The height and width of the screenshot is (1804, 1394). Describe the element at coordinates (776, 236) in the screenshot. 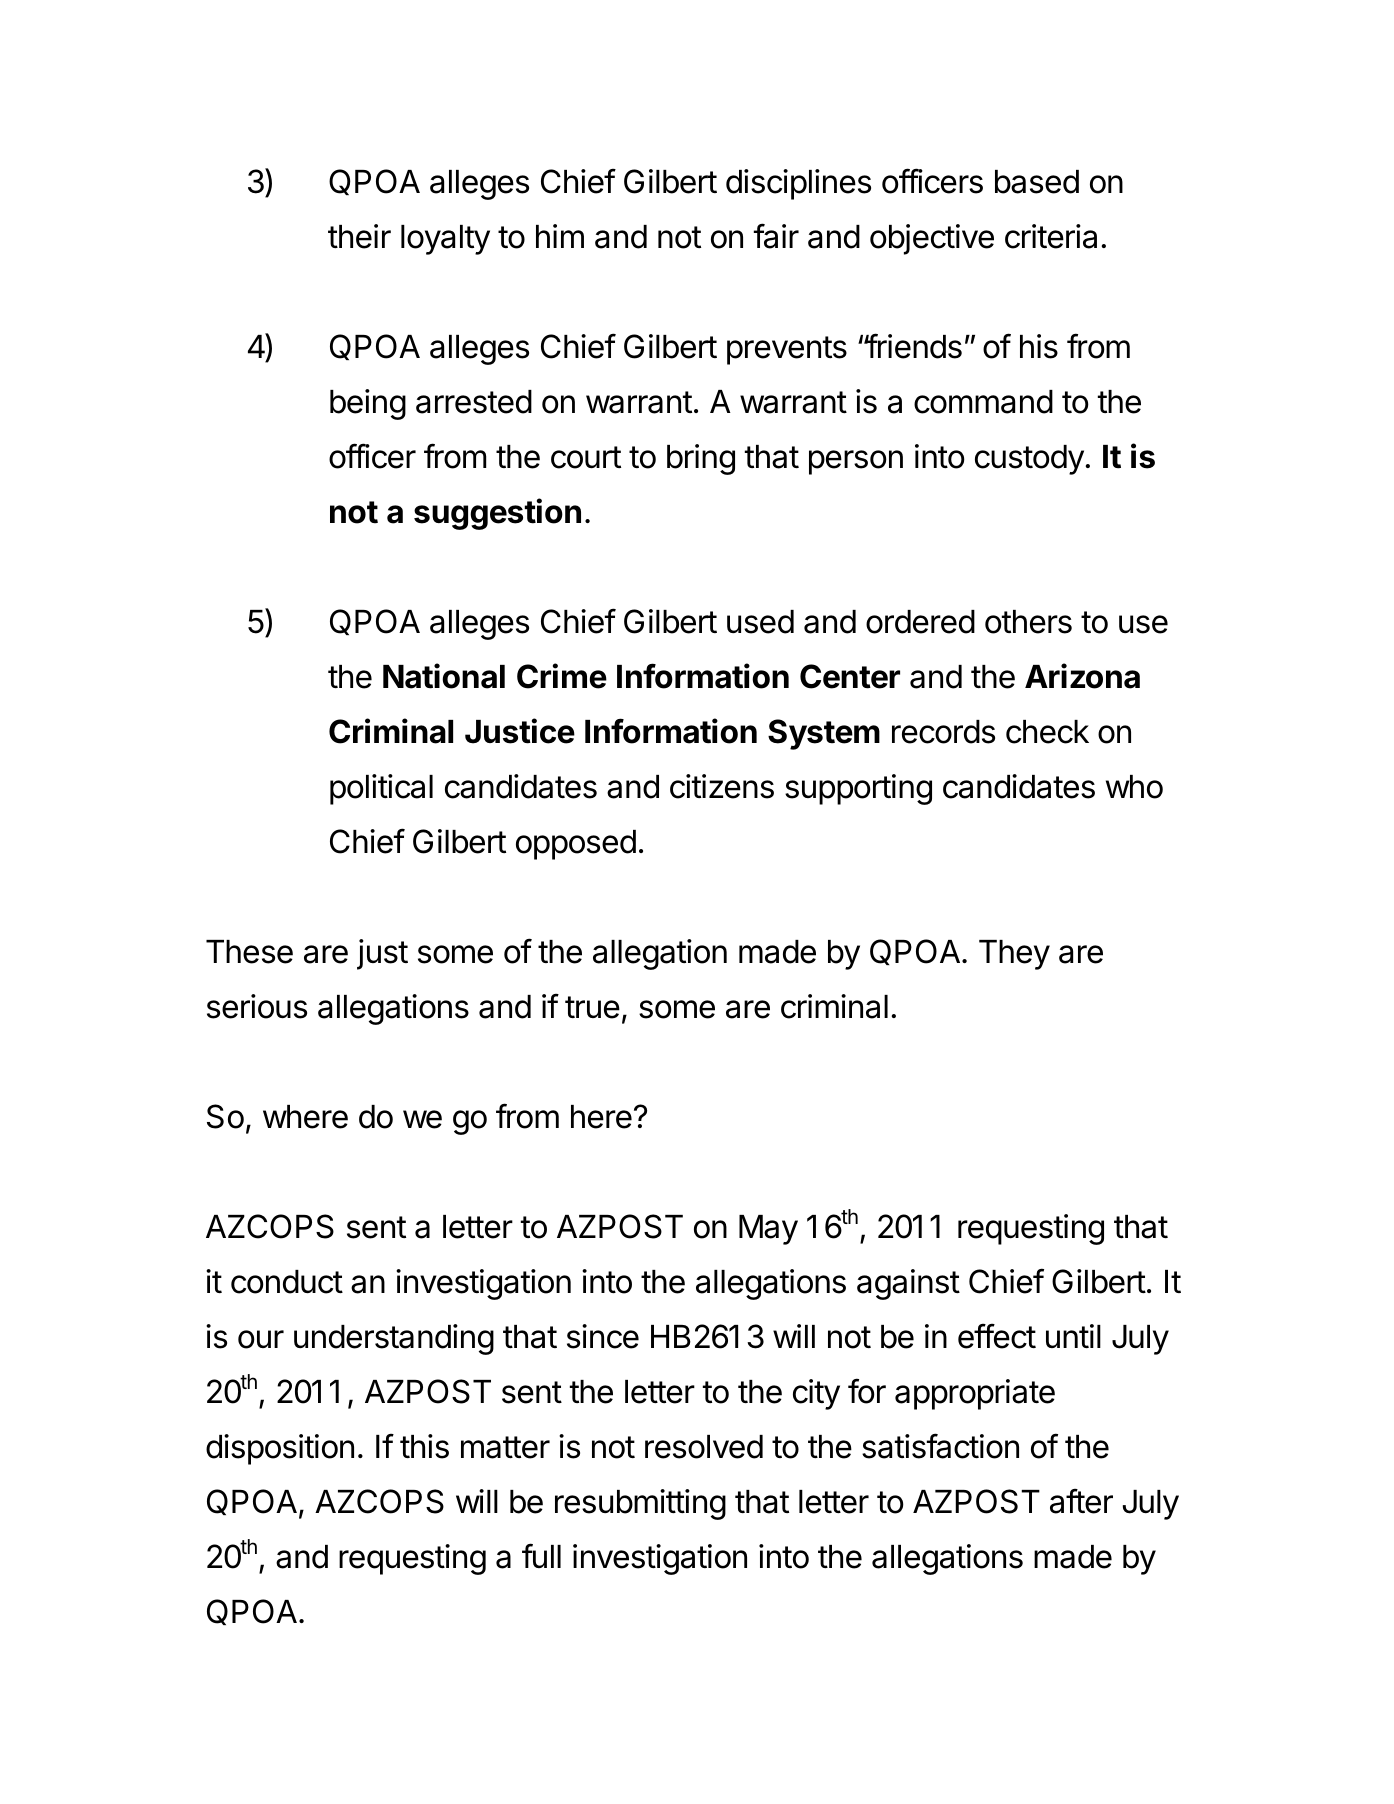

I see `fair` at that location.
